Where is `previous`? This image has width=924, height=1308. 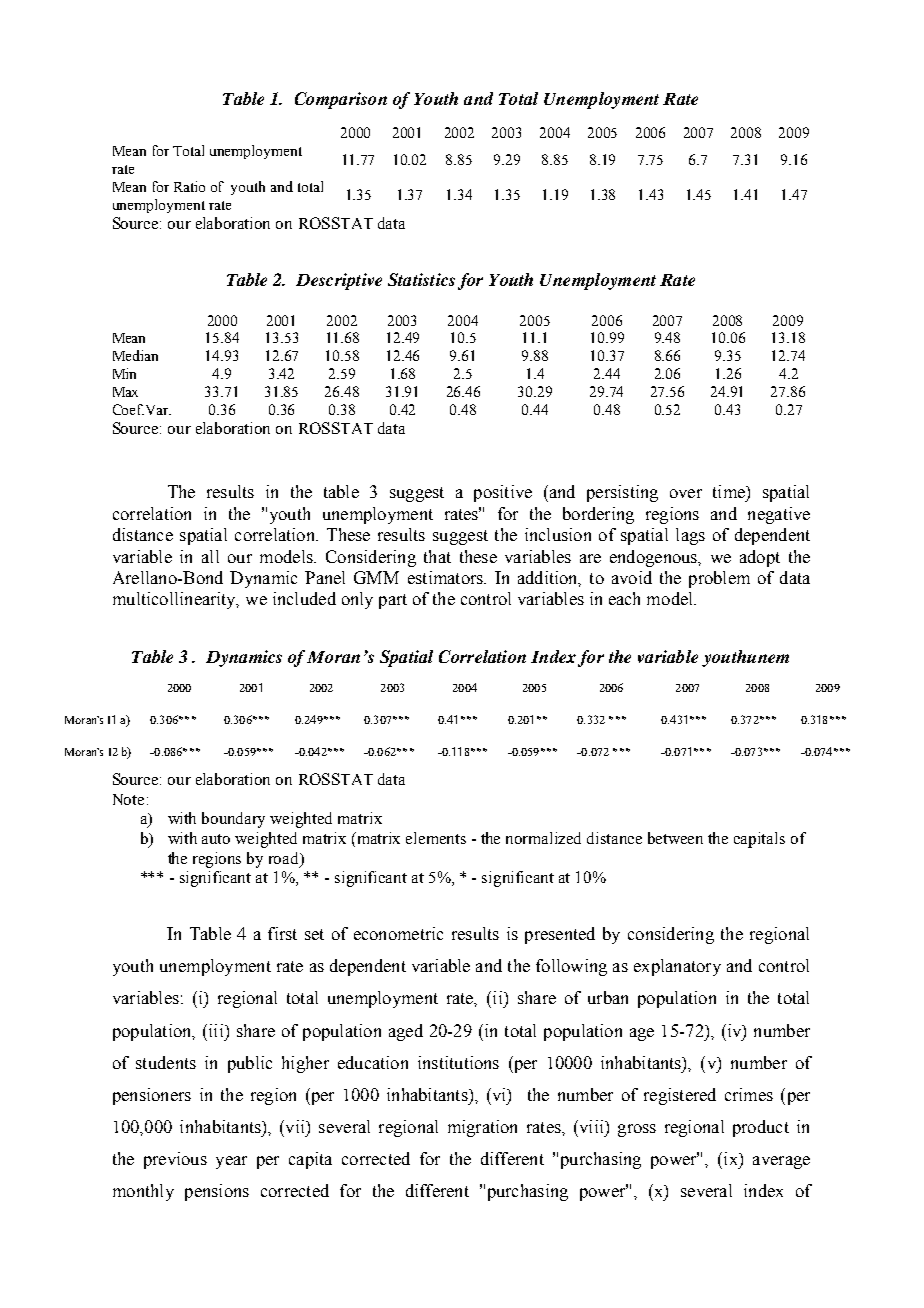
previous is located at coordinates (175, 1160).
